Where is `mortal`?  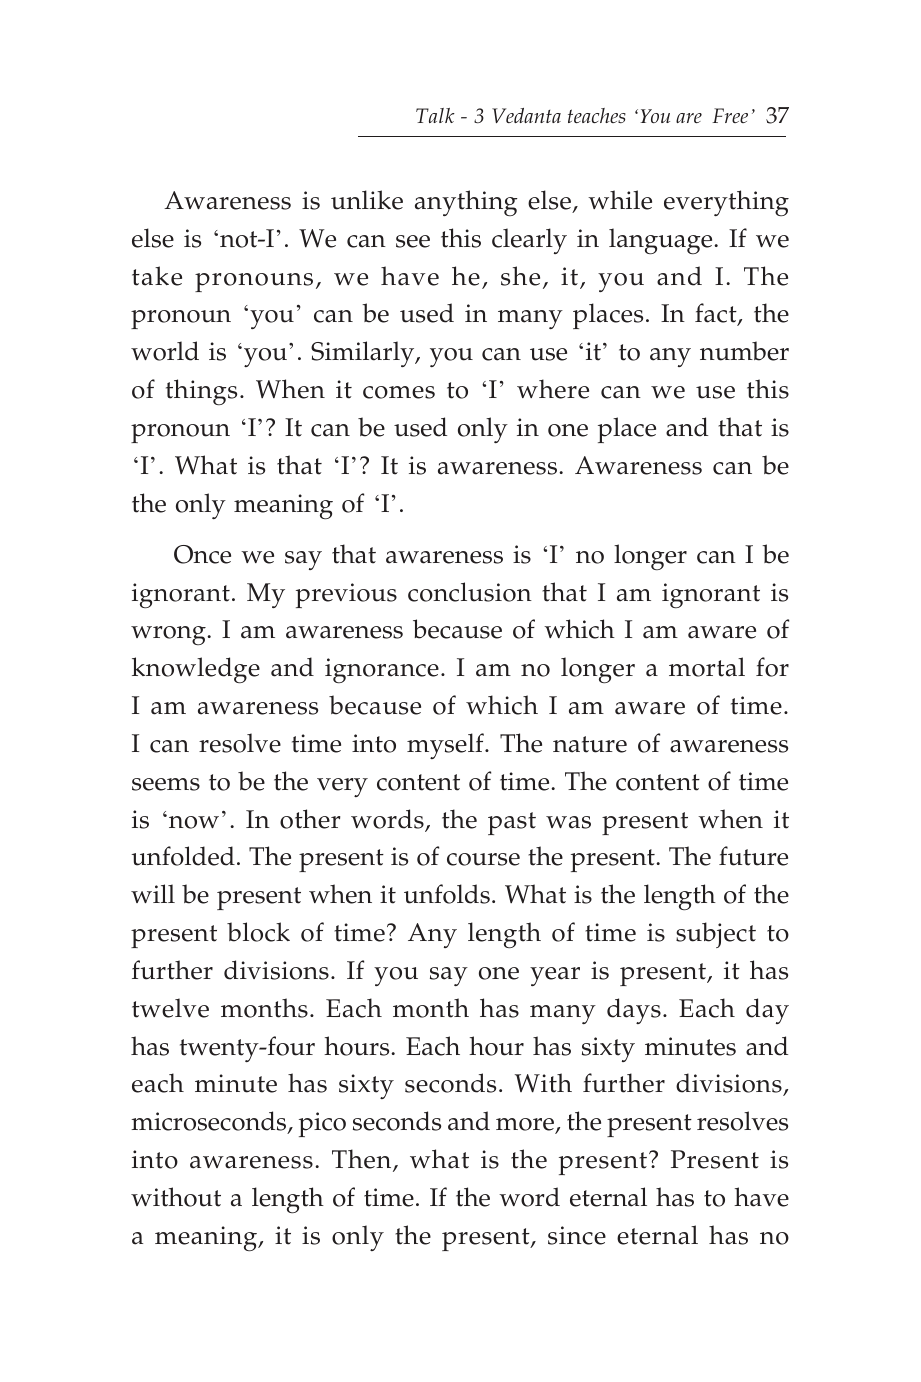
mortal is located at coordinates (707, 667).
